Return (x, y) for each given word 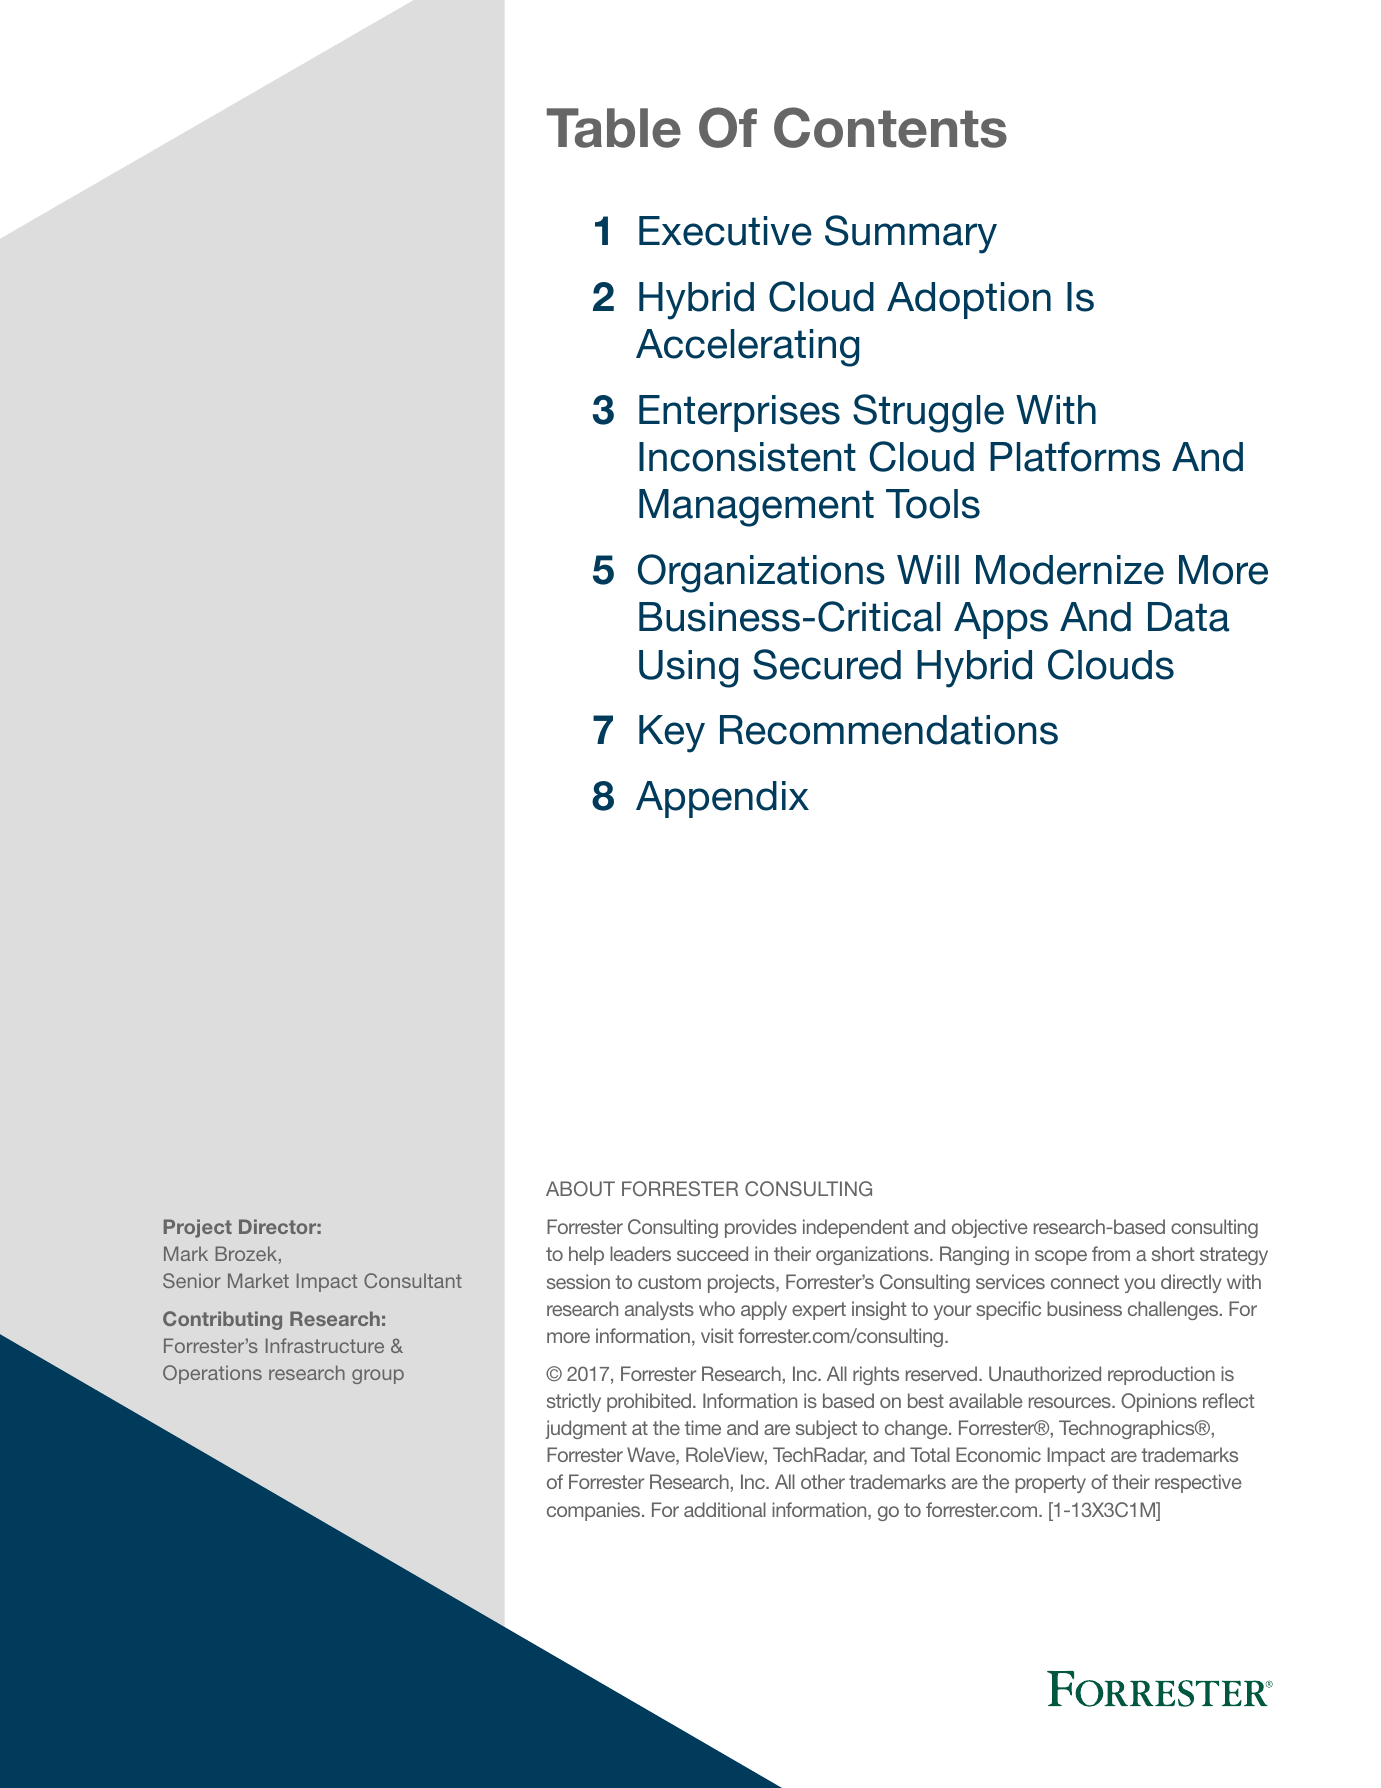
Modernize (1070, 570)
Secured (827, 664)
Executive (725, 231)
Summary (911, 234)
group (378, 1376)
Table (614, 128)
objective (990, 1228)
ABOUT (580, 1188)
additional (725, 1509)
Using (688, 669)
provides (761, 1228)
